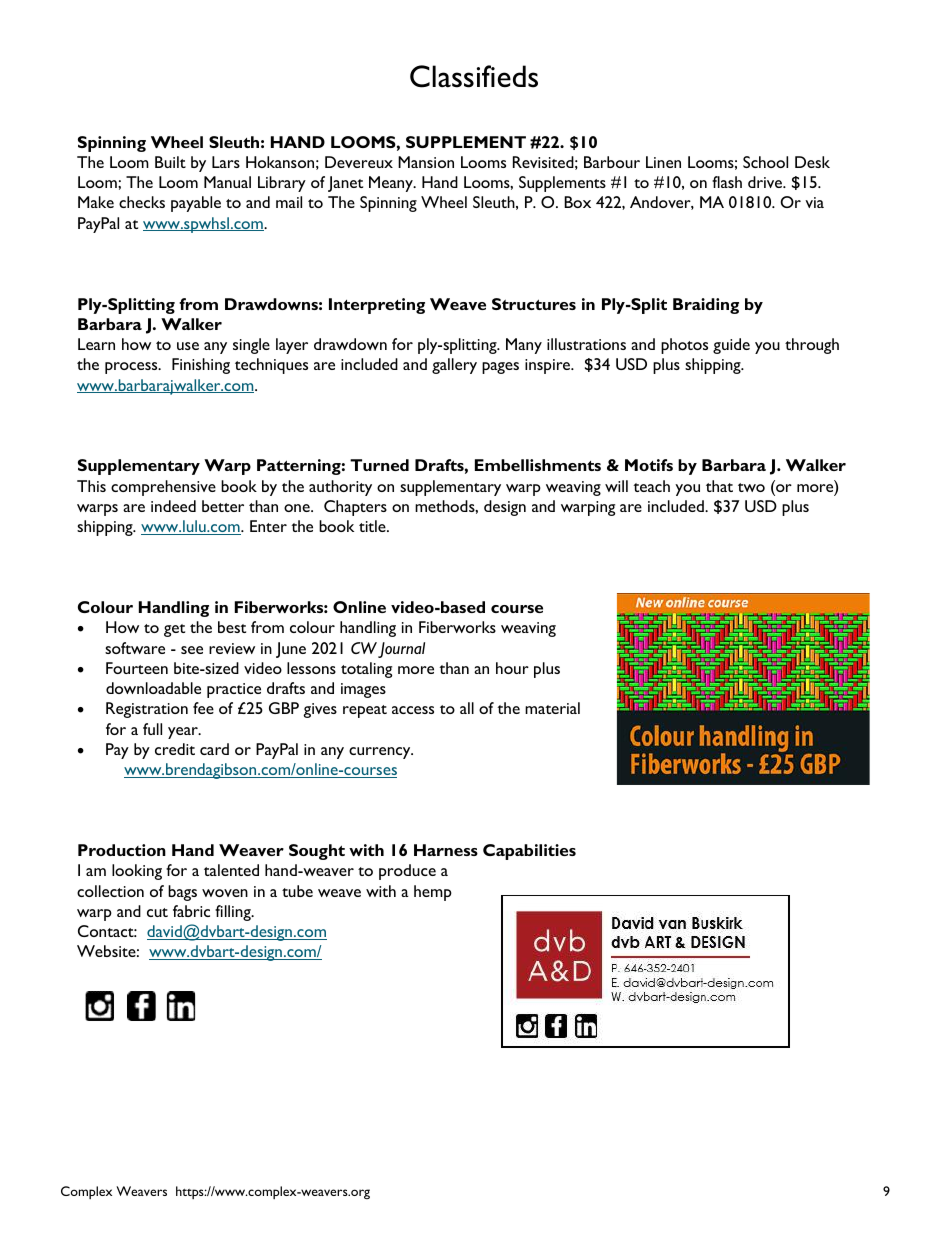 This page has width=952, height=1233. Describe the element at coordinates (765, 162) in the page. I see `School` at that location.
